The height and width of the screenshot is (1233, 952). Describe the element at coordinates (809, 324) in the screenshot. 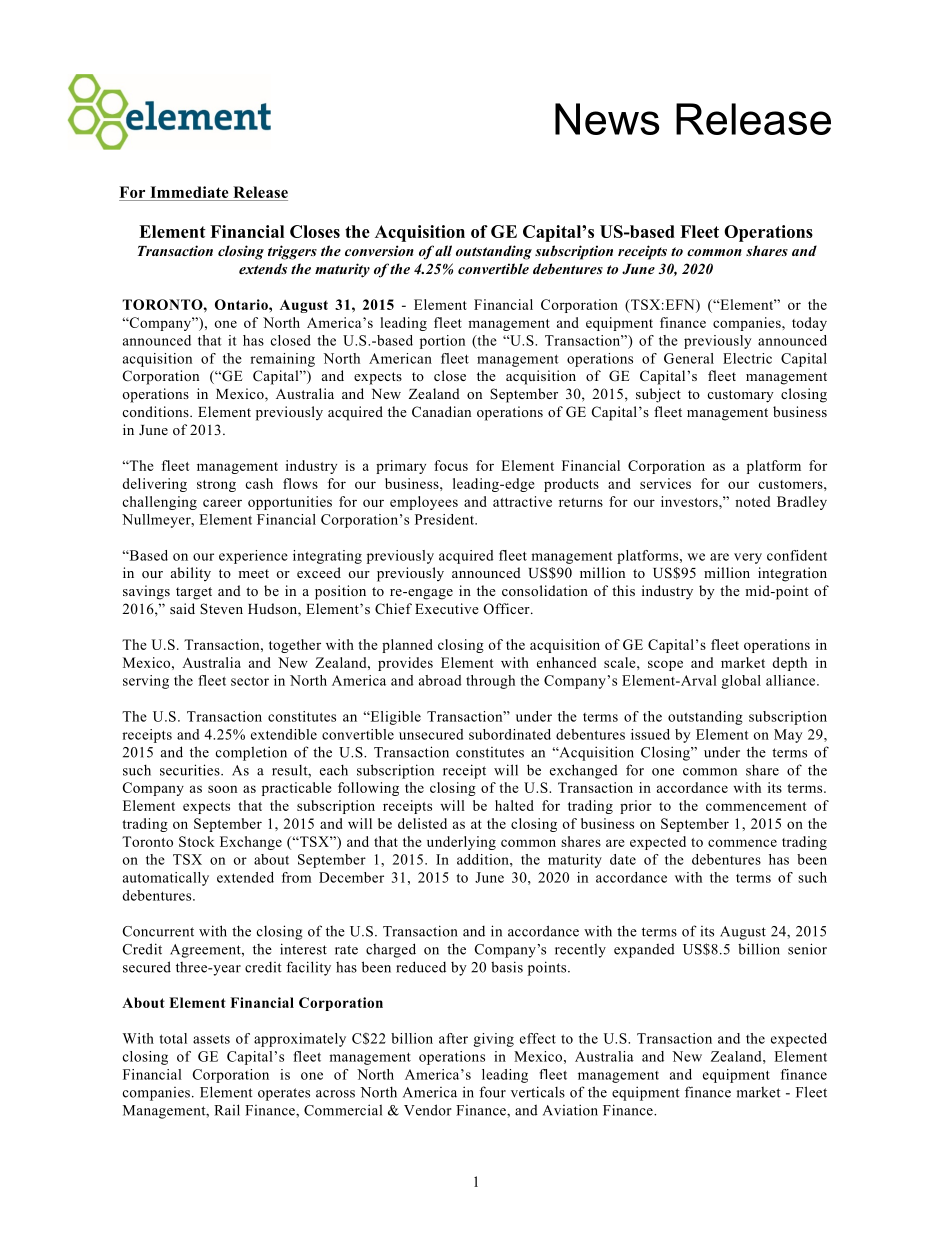

I see `today` at that location.
